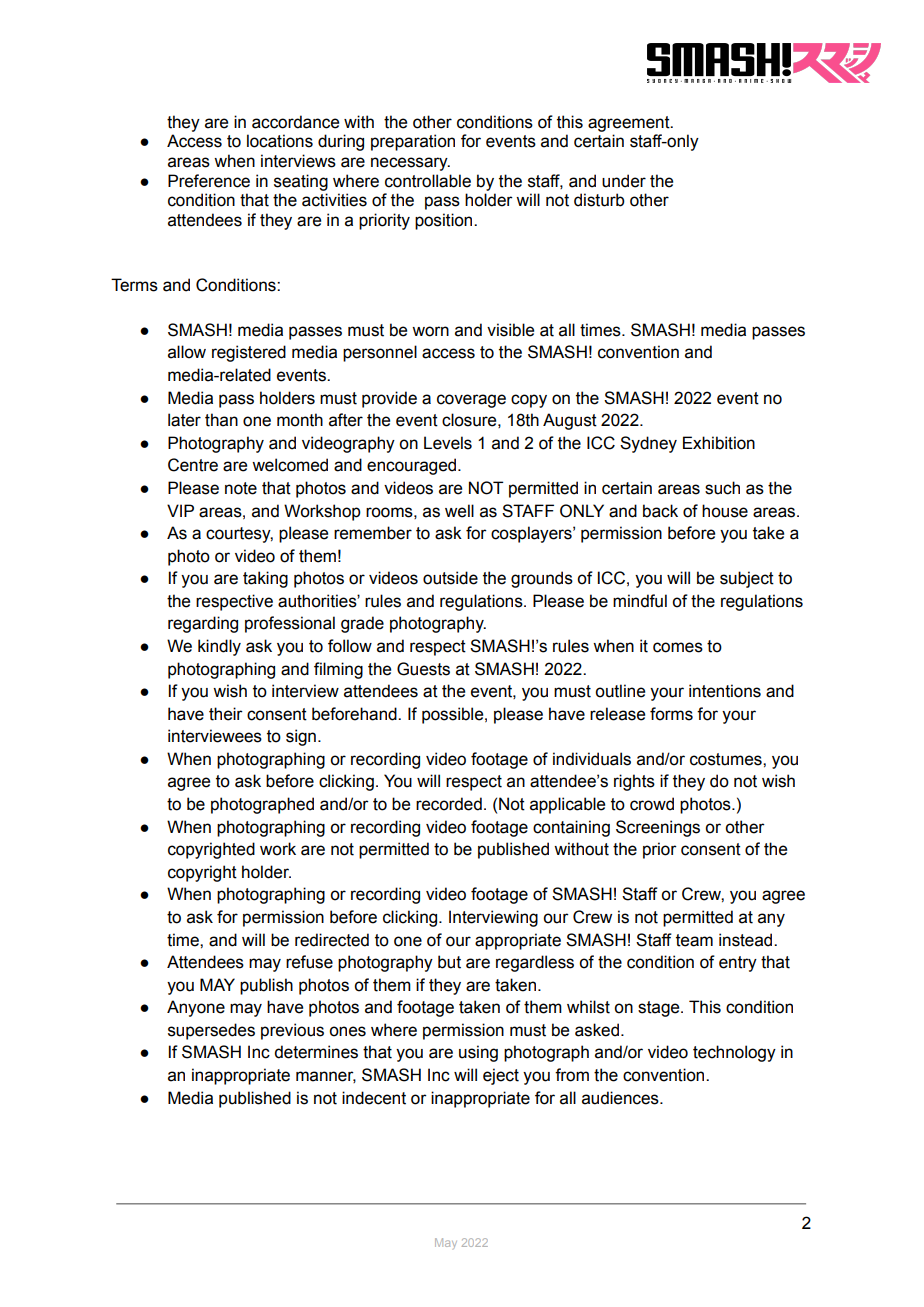  I want to click on Sydney, so click(648, 444).
